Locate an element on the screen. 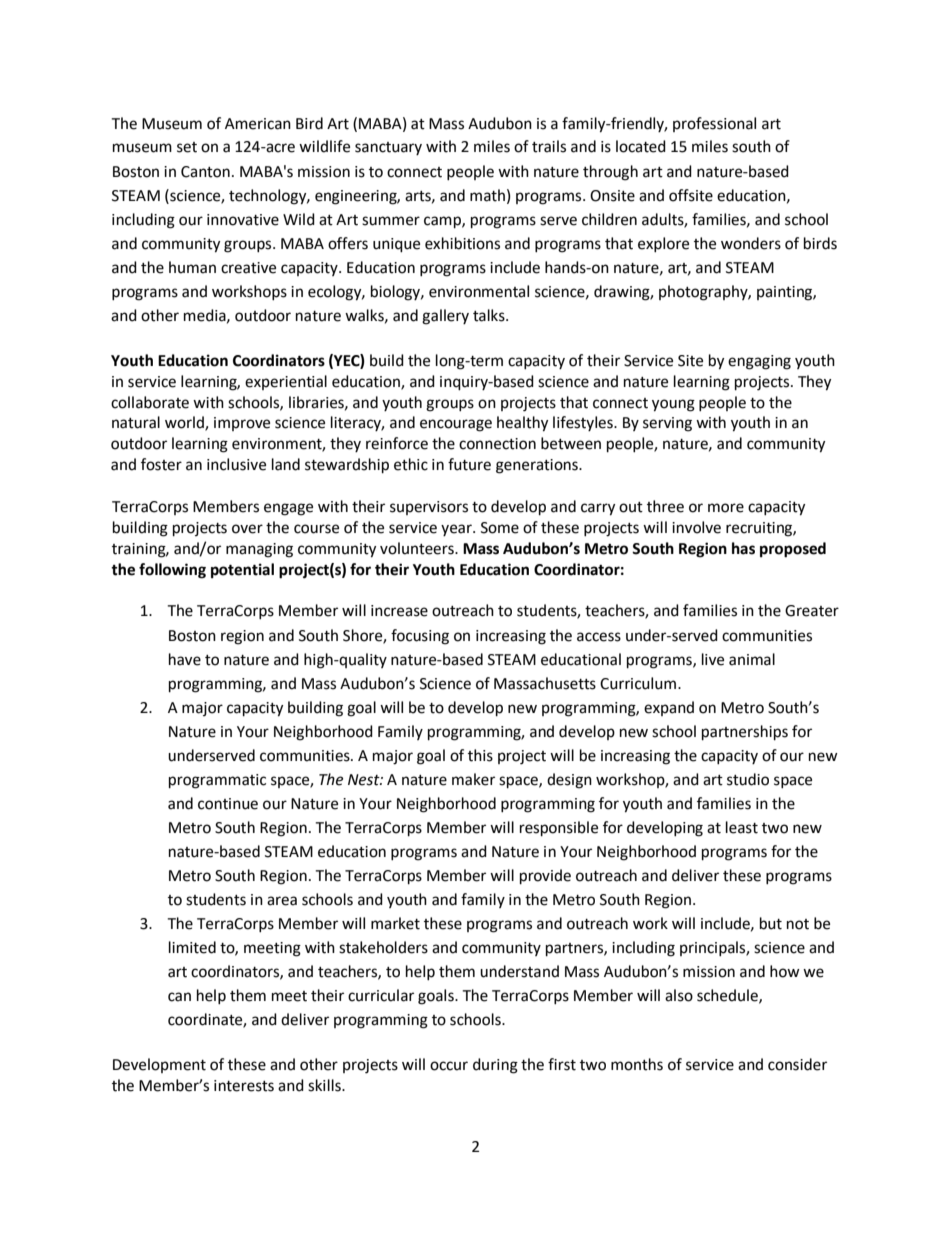 This screenshot has width=952, height=1233. interests is located at coordinates (244, 1086).
